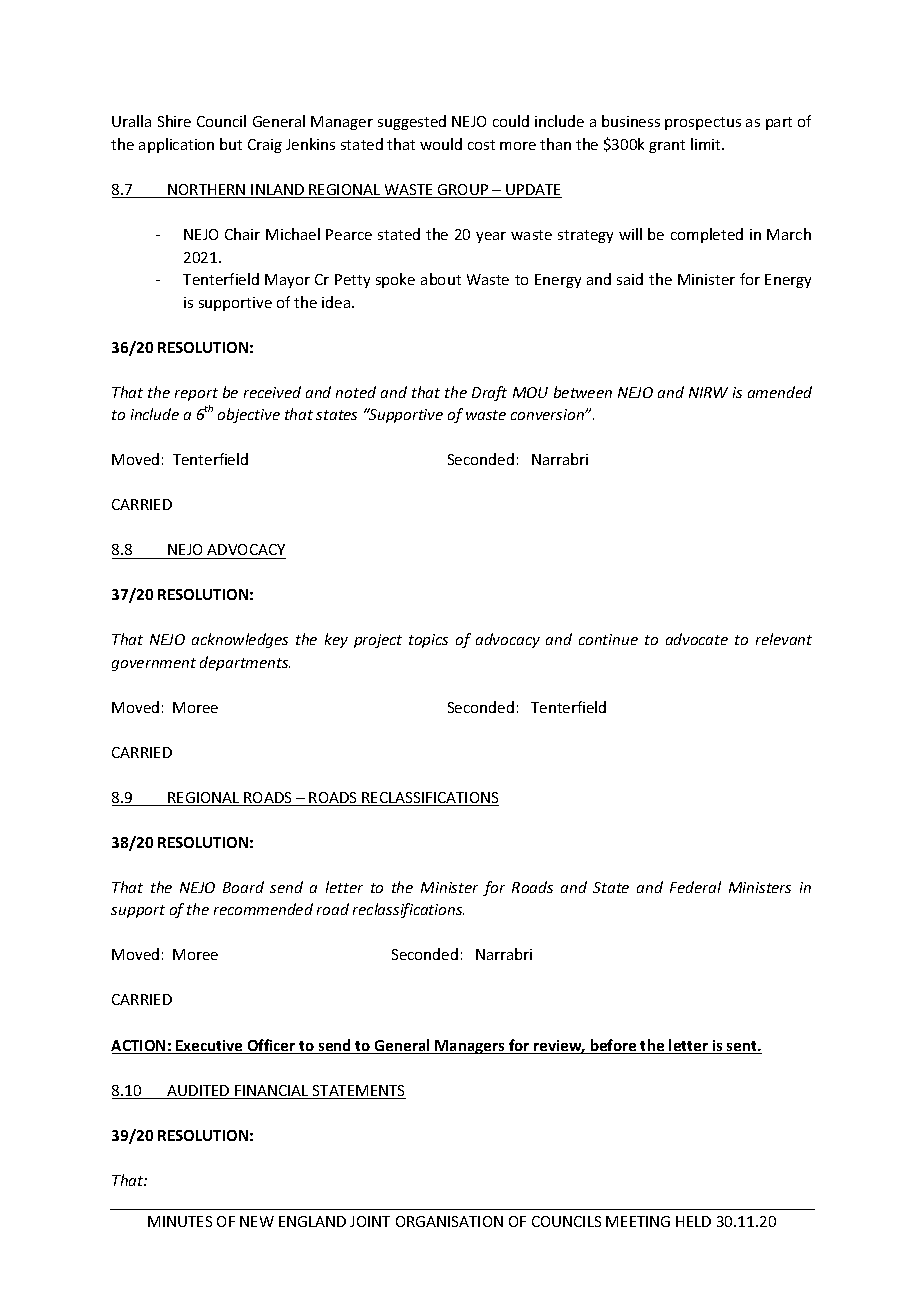 The image size is (924, 1308). What do you see at coordinates (489, 393) in the page?
I see `Draft` at bounding box center [489, 393].
